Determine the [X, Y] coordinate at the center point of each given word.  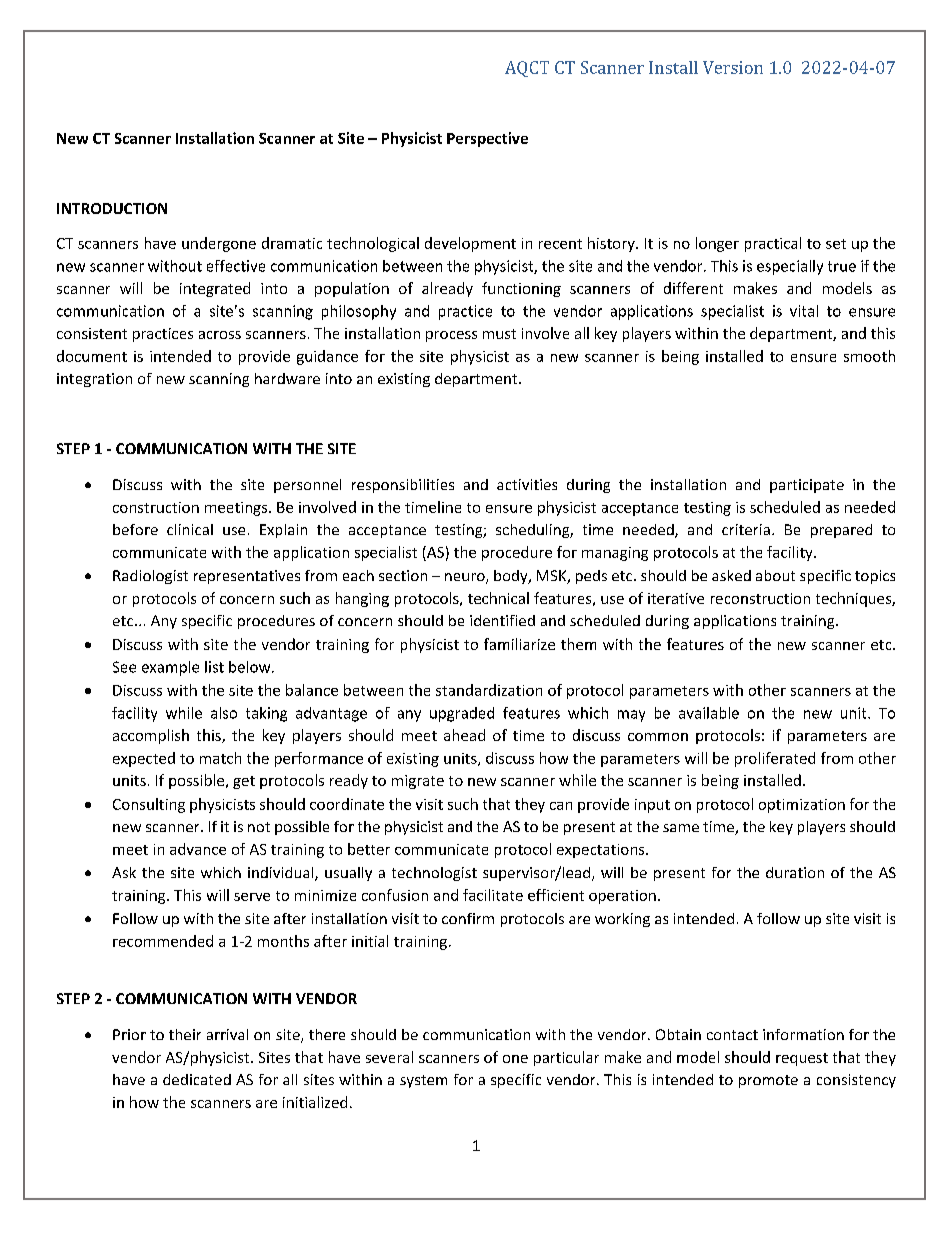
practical [773, 244]
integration [94, 380]
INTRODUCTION [112, 208]
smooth [869, 356]
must [499, 334]
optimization [802, 806]
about [775, 575]
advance [198, 849]
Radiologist [150, 577]
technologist [434, 874]
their [185, 1034]
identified [502, 620]
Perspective [487, 139]
